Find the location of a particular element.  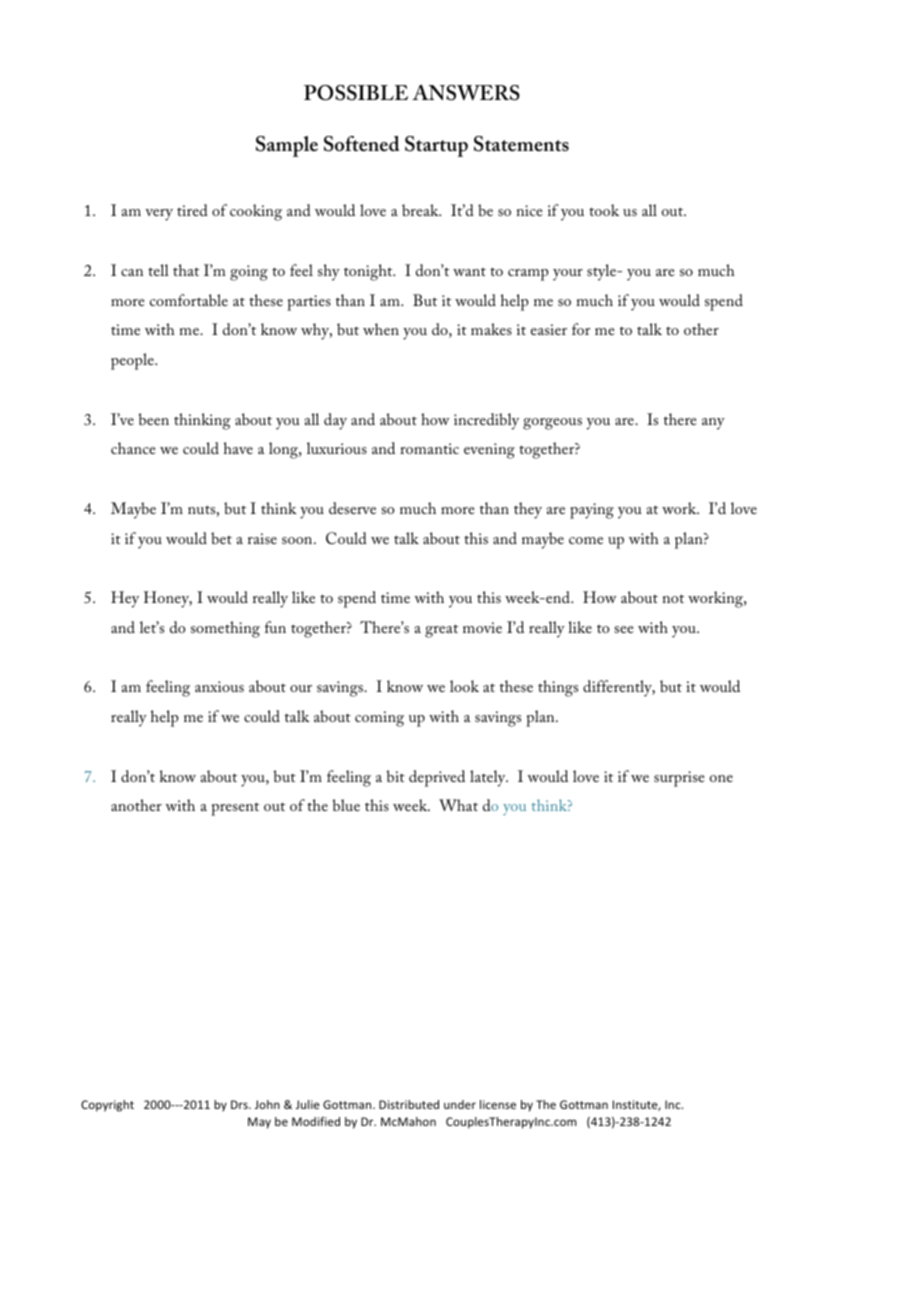

Distributed is located at coordinates (409, 1104).
